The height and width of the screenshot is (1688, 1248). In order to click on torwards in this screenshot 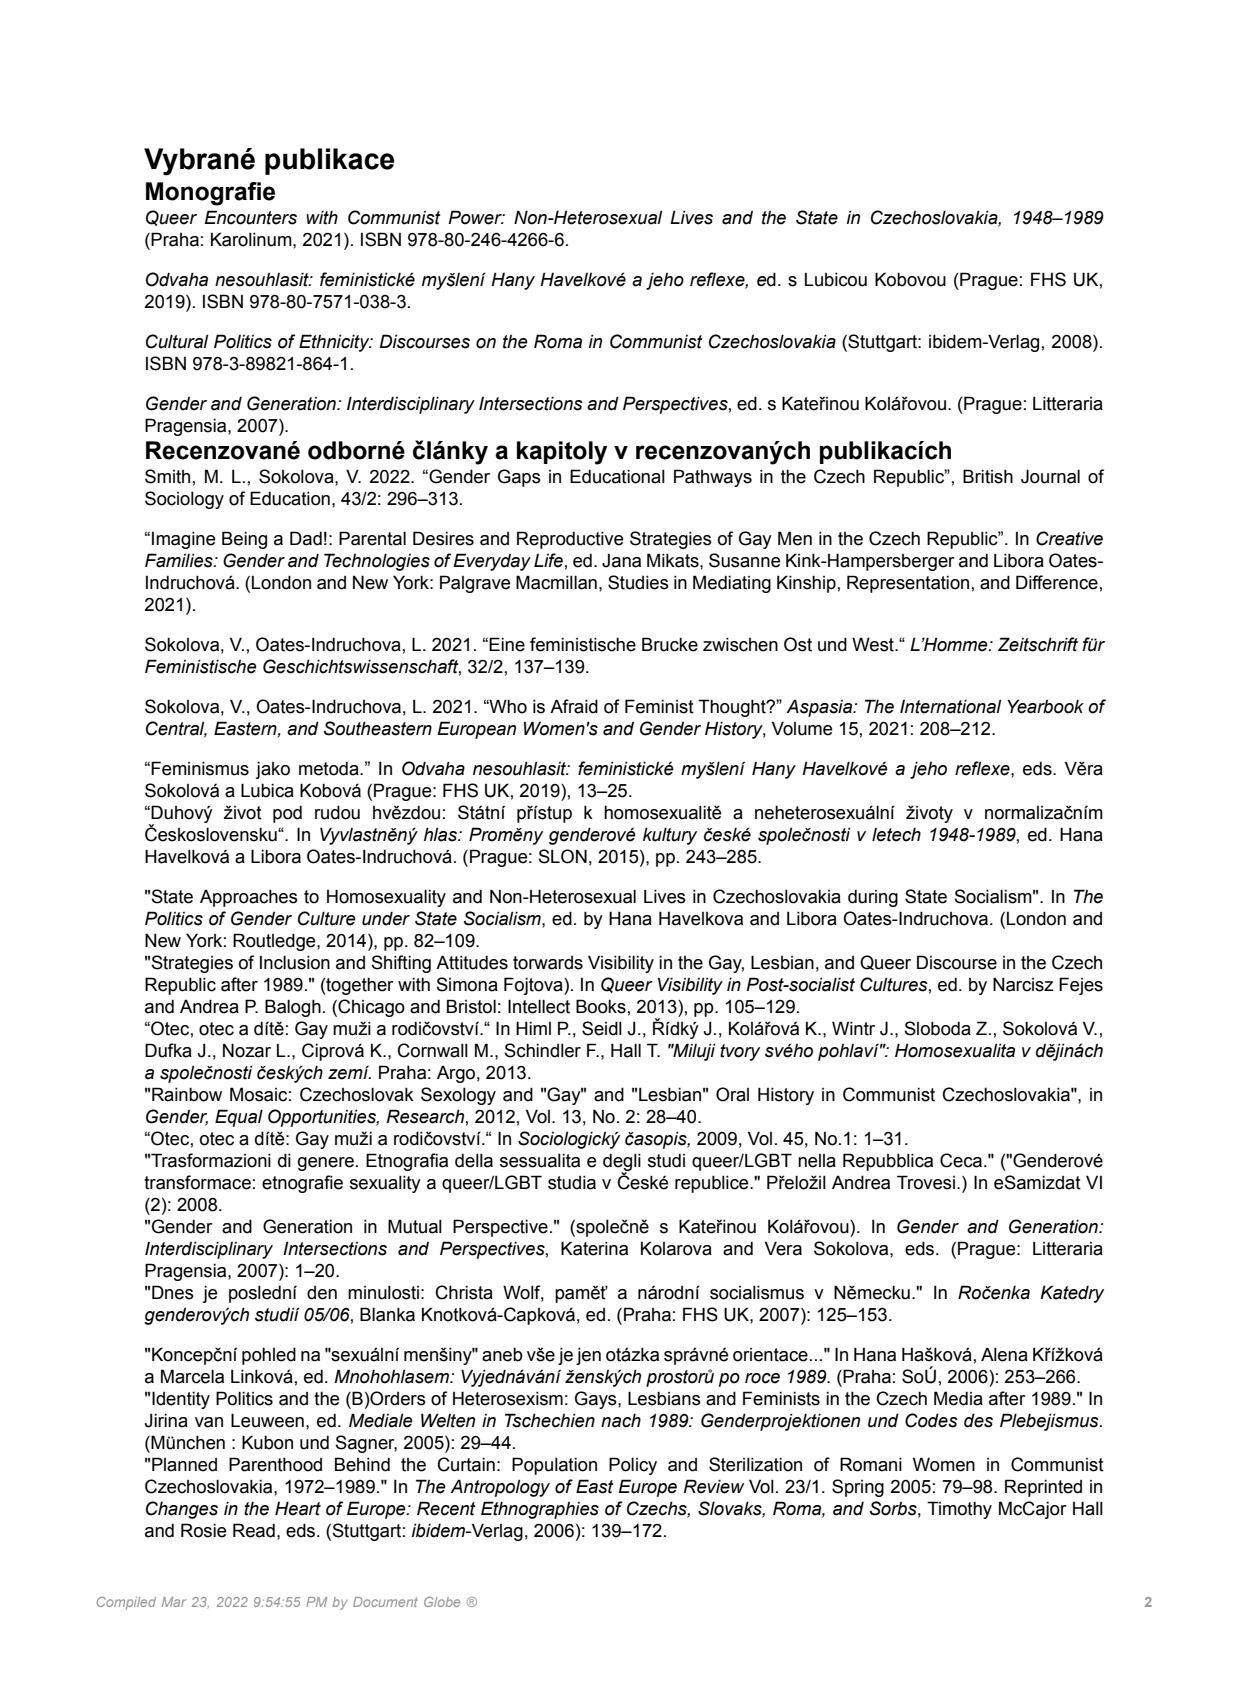, I will do `click(548, 963)`.
